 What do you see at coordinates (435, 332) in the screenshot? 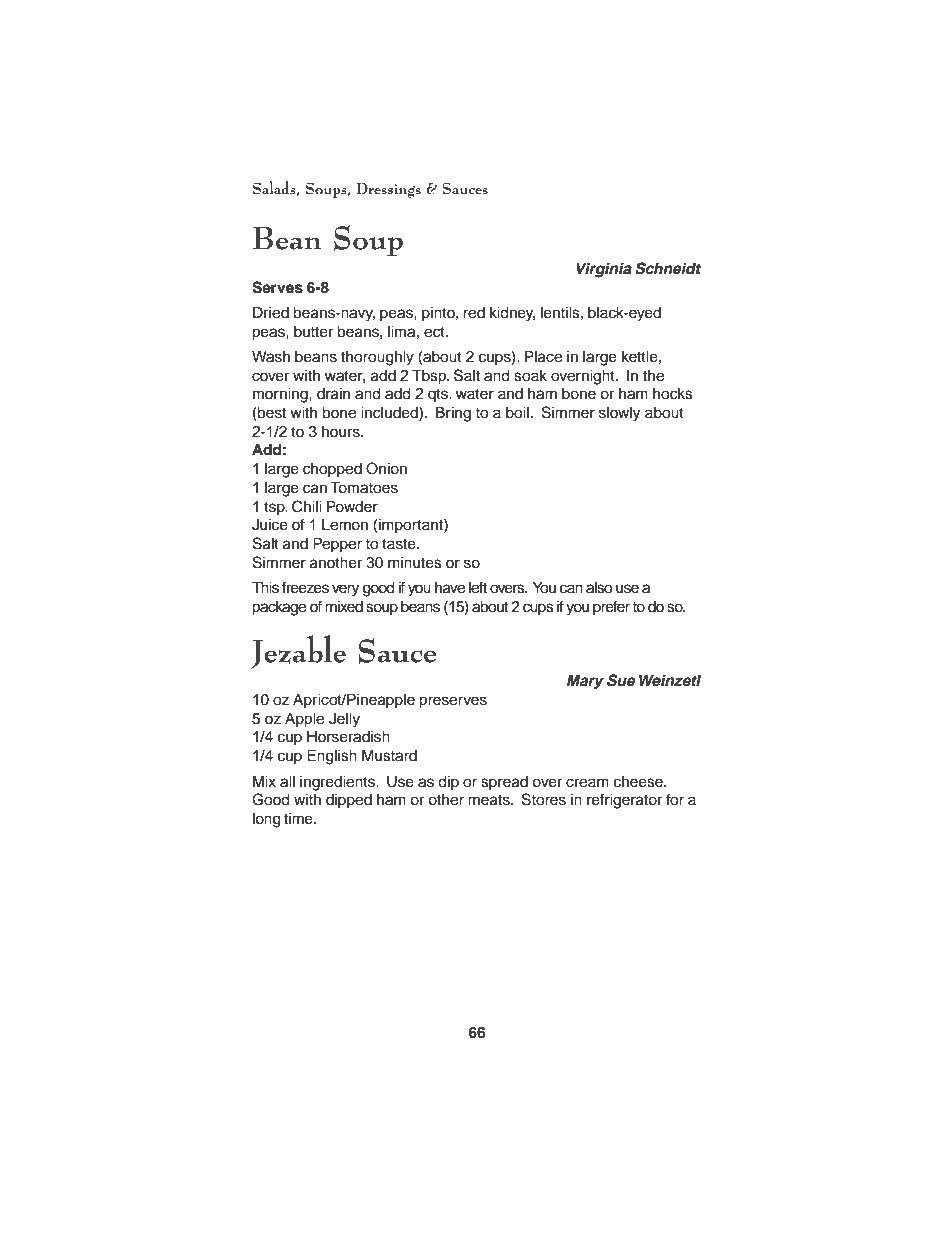
I see `ect` at bounding box center [435, 332].
